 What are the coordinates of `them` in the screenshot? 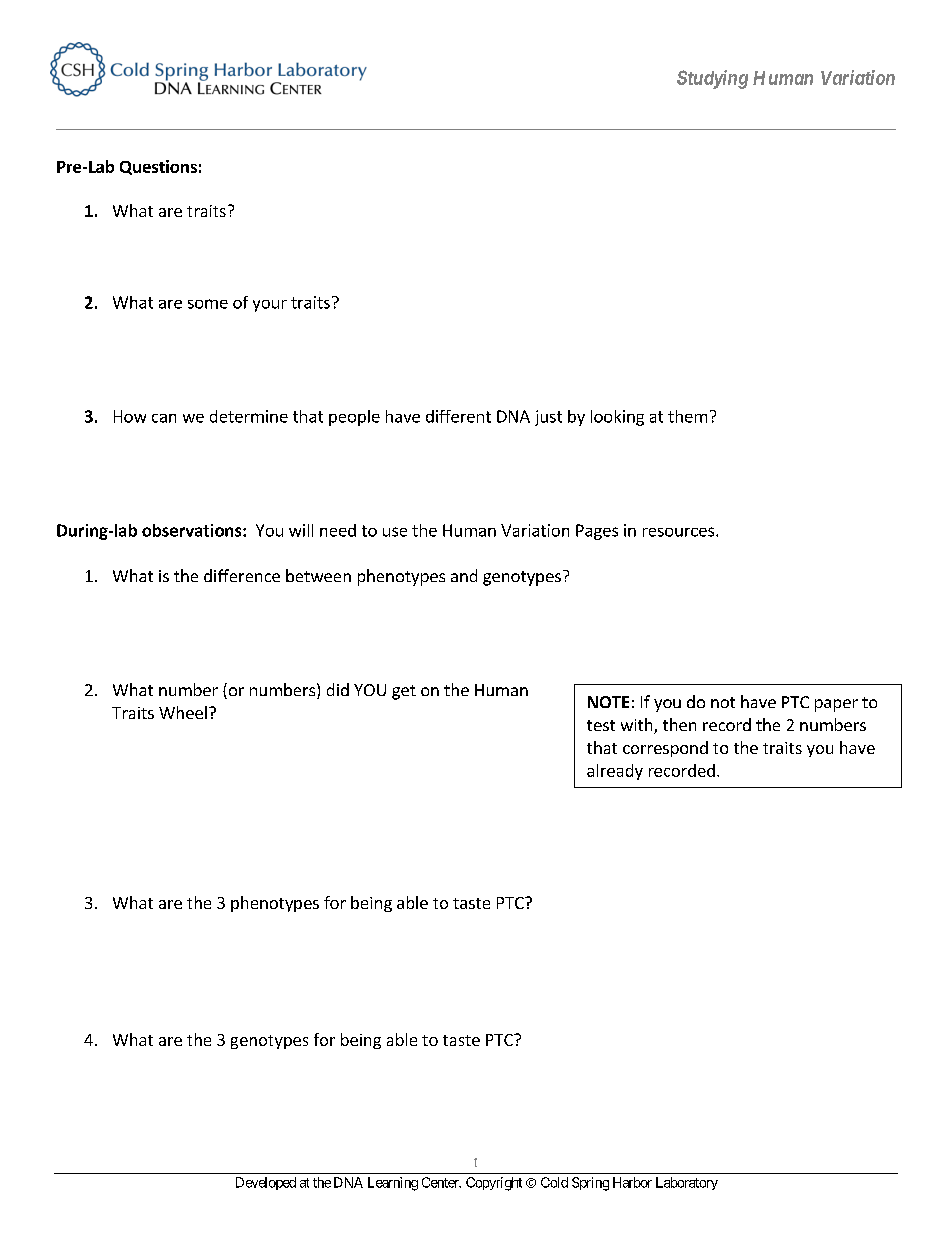 It's located at (687, 416).
